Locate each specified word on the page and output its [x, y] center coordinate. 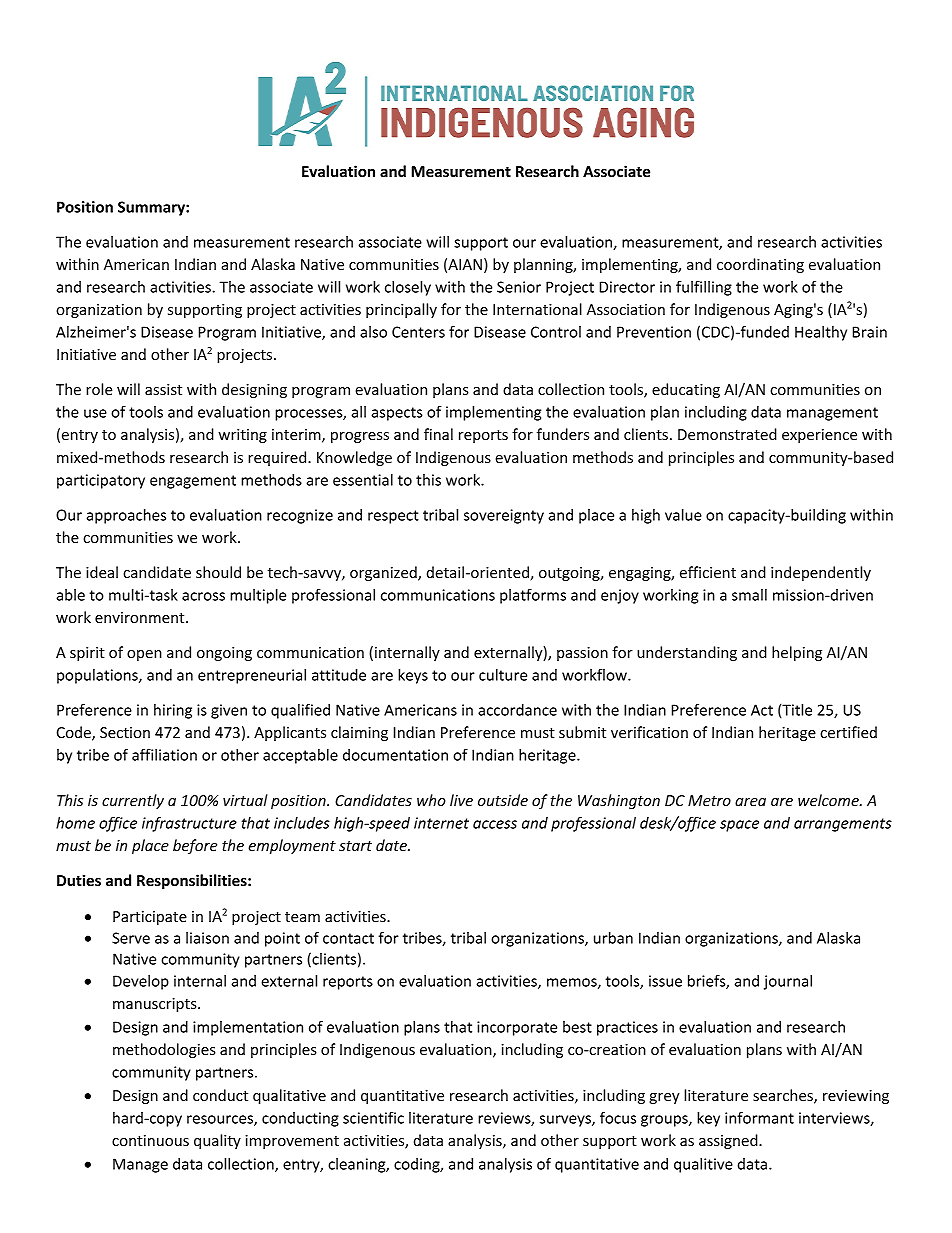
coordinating [760, 265]
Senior [519, 287]
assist [163, 389]
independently [821, 573]
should [218, 572]
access [495, 824]
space [739, 826]
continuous [150, 1140]
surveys [566, 1121]
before [195, 846]
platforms [533, 596]
